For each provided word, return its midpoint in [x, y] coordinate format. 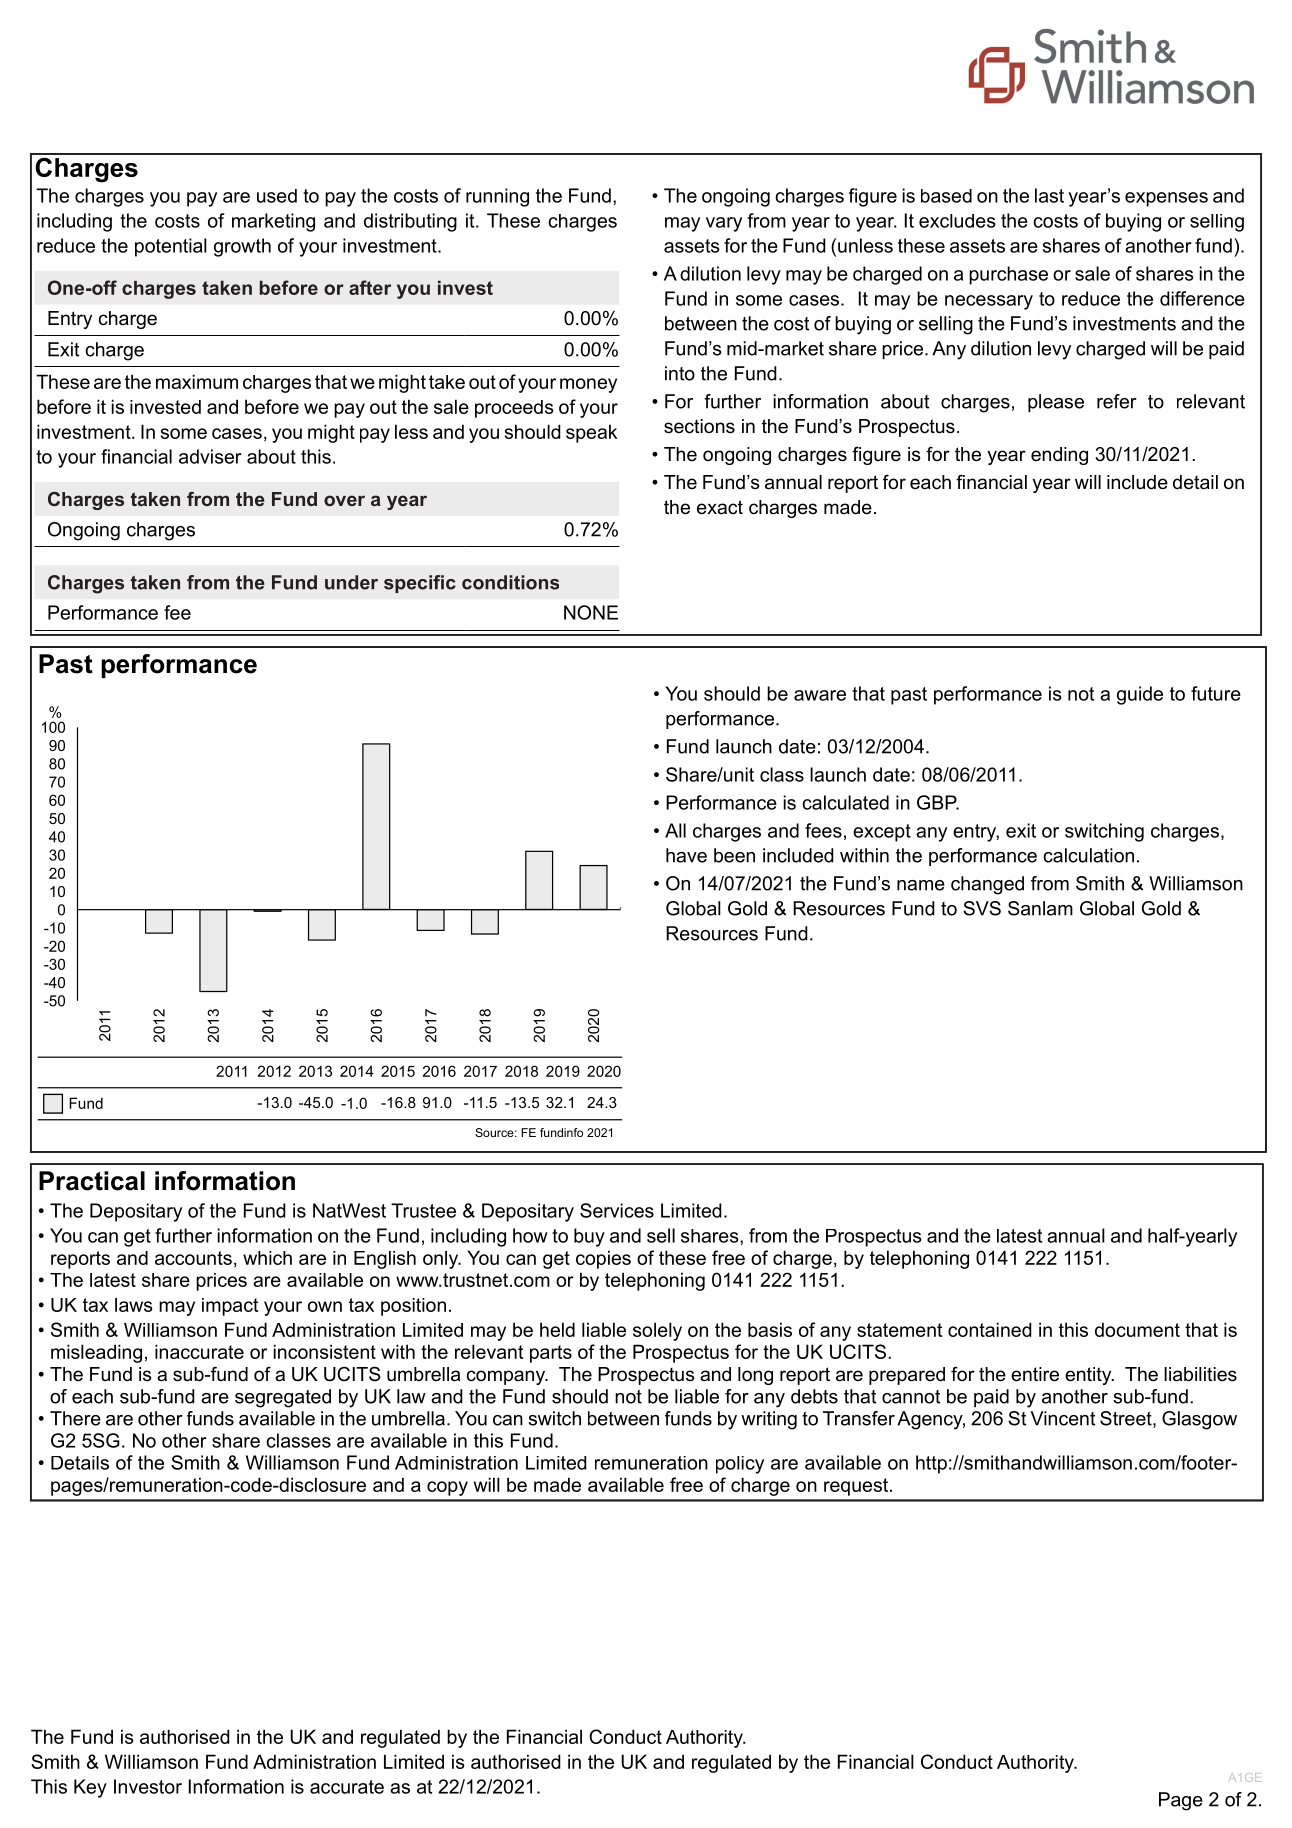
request [856, 1487]
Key [90, 1788]
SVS [982, 908]
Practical [92, 1181]
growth [242, 247]
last [1049, 195]
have [686, 855]
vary [724, 224]
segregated [283, 1398]
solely [657, 1331]
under [351, 582]
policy [740, 1465]
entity [1089, 1376]
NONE [591, 612]
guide [1140, 695]
